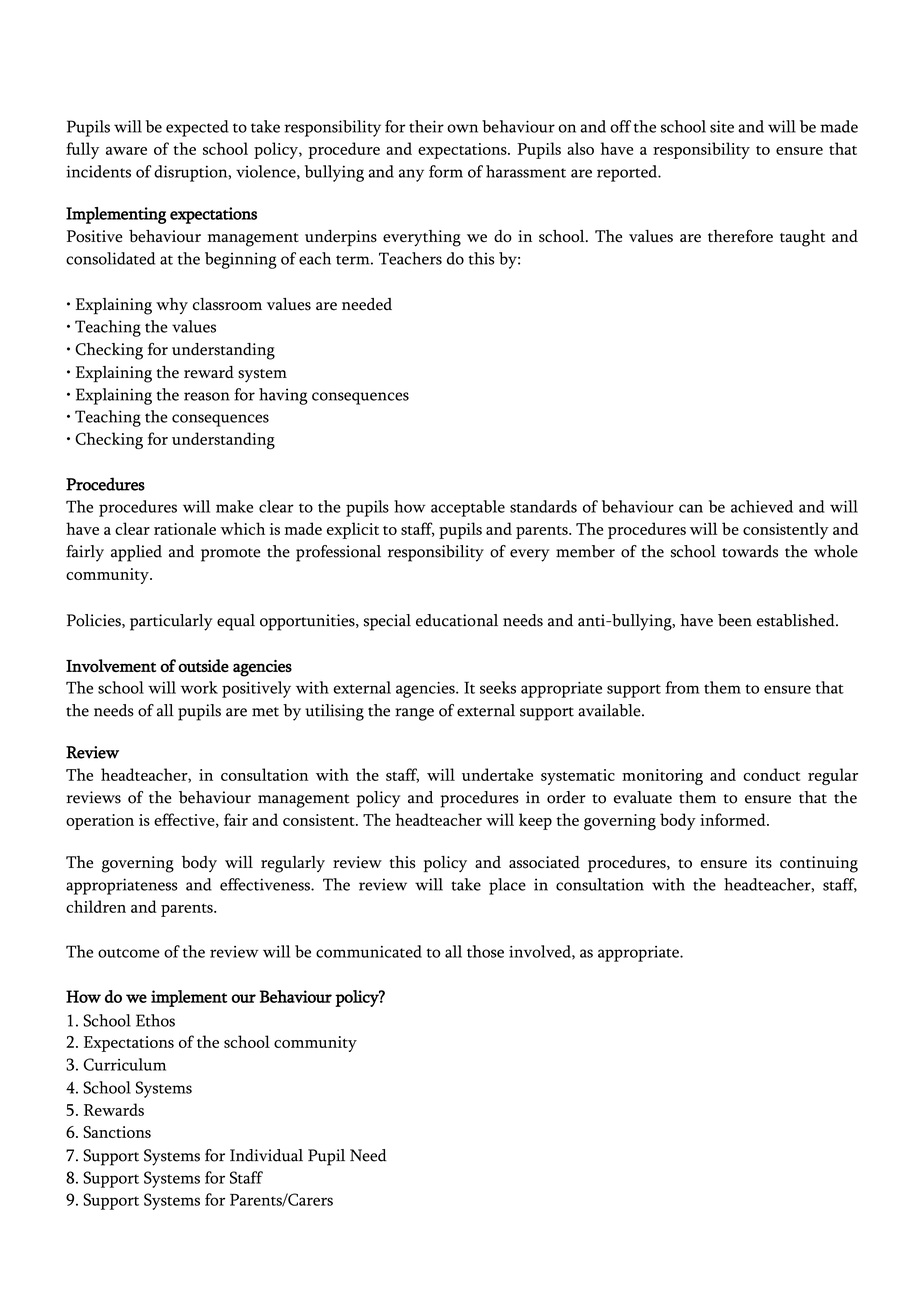  I want to click on educational, so click(457, 620).
